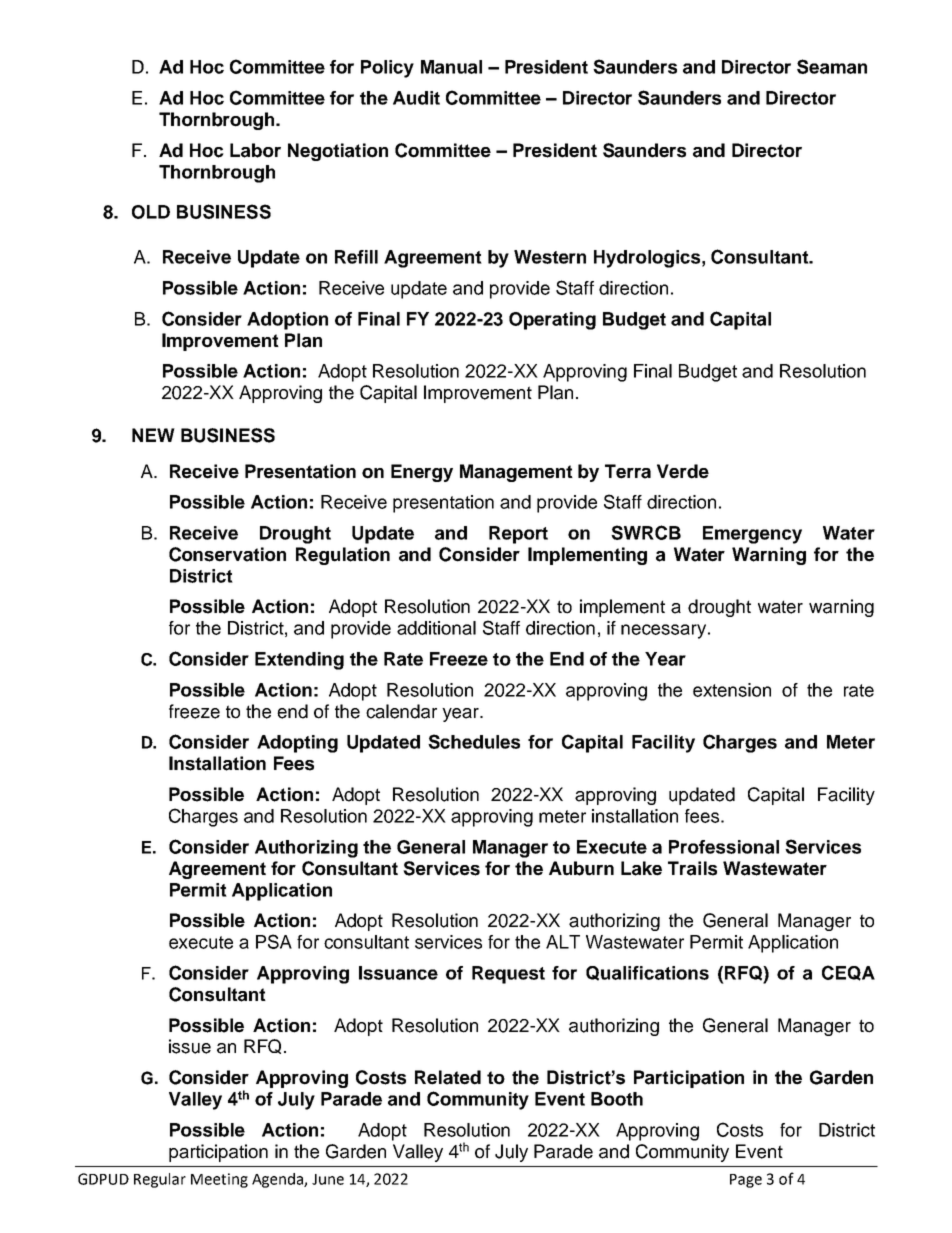  I want to click on extension, so click(732, 690).
